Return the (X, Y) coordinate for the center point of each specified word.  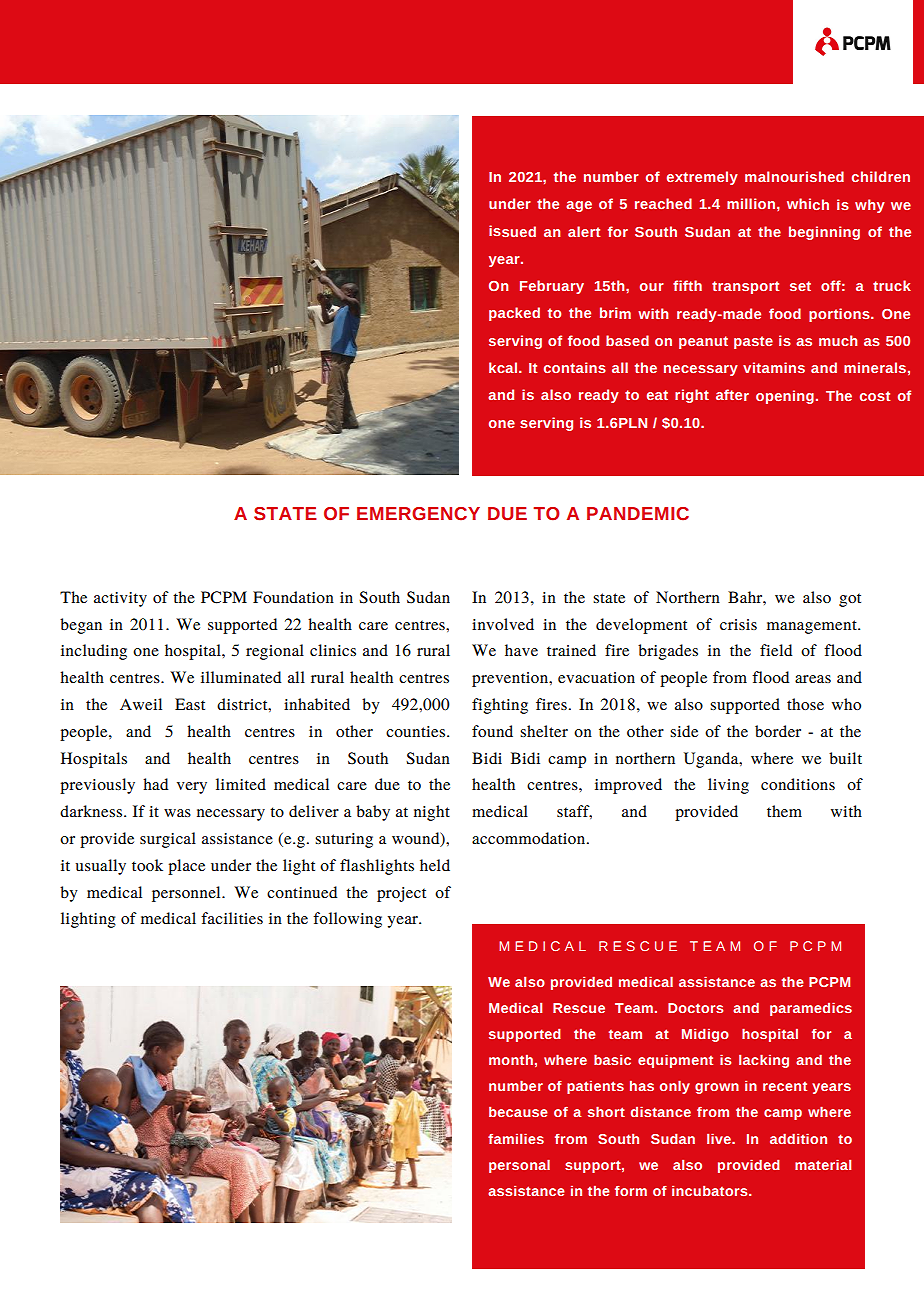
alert (584, 231)
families (516, 1138)
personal (519, 1166)
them (784, 811)
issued (512, 231)
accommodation (530, 838)
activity (120, 599)
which (808, 204)
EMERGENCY (418, 514)
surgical (168, 840)
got (850, 600)
